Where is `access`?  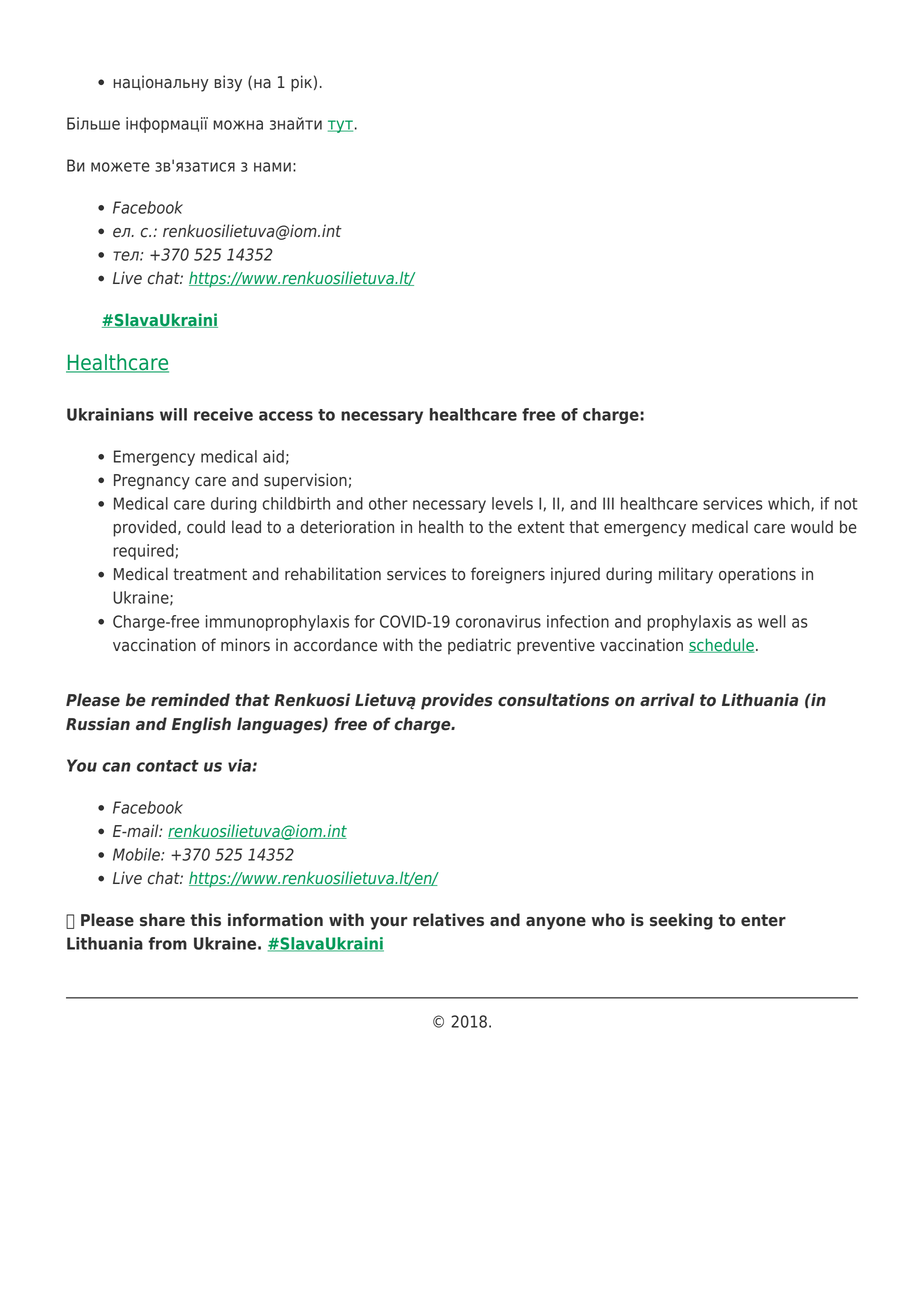 access is located at coordinates (286, 416).
